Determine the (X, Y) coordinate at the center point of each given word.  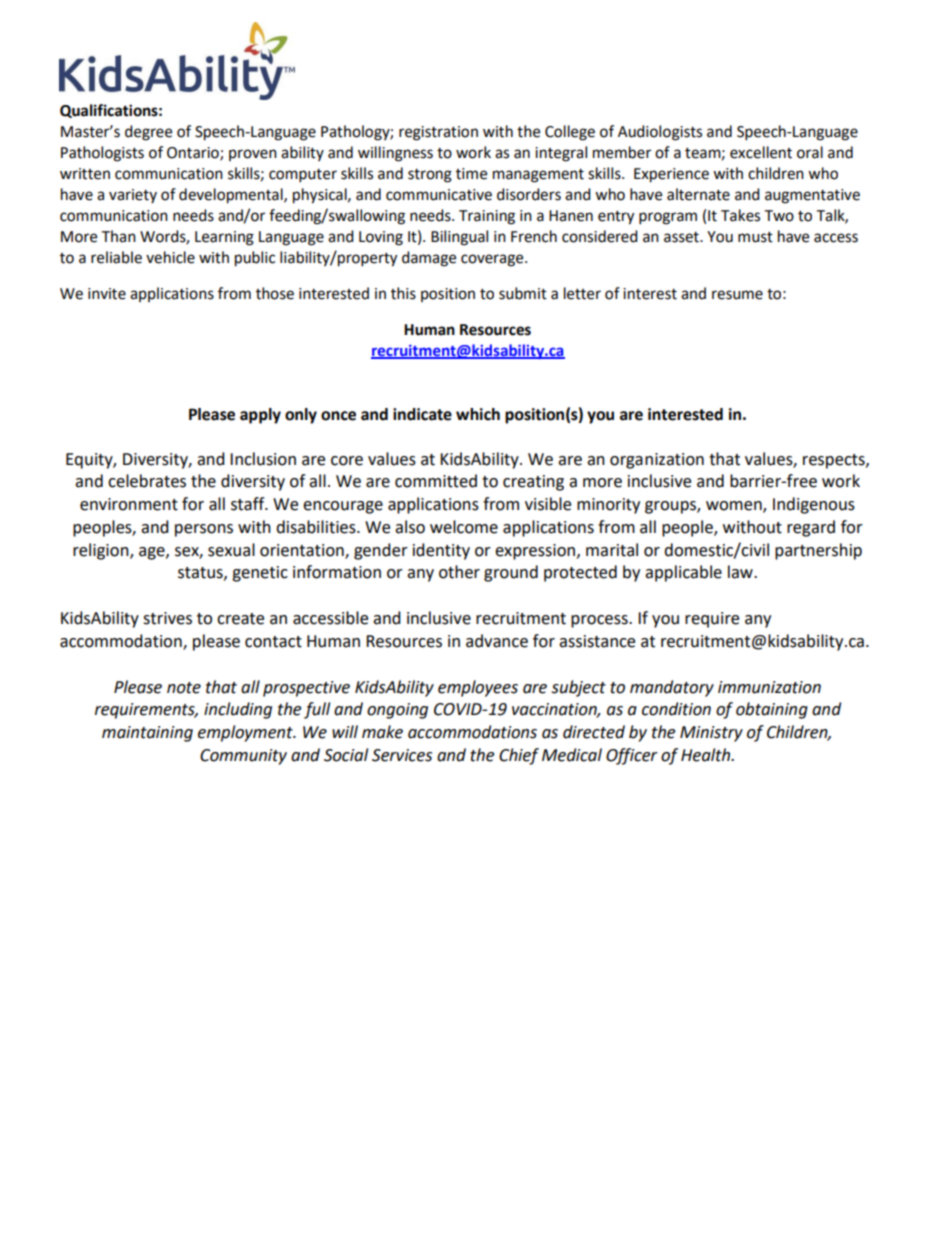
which (478, 414)
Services (402, 755)
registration (438, 133)
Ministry (711, 734)
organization (657, 461)
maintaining (147, 734)
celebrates (147, 481)
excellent (761, 152)
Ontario (194, 153)
